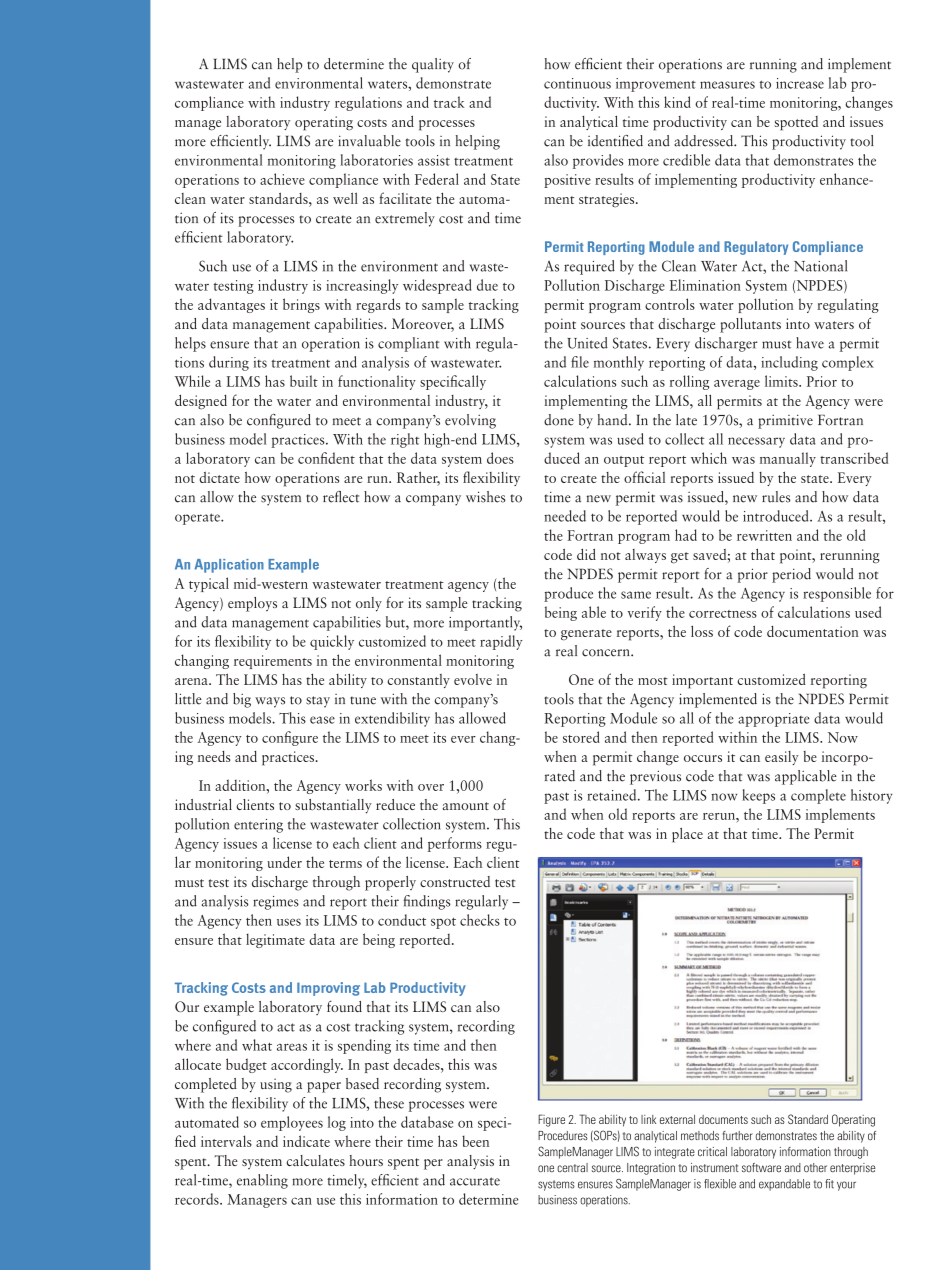 Image resolution: width=952 pixels, height=1270 pixels. What do you see at coordinates (276, 903) in the screenshot?
I see `regimes` at bounding box center [276, 903].
